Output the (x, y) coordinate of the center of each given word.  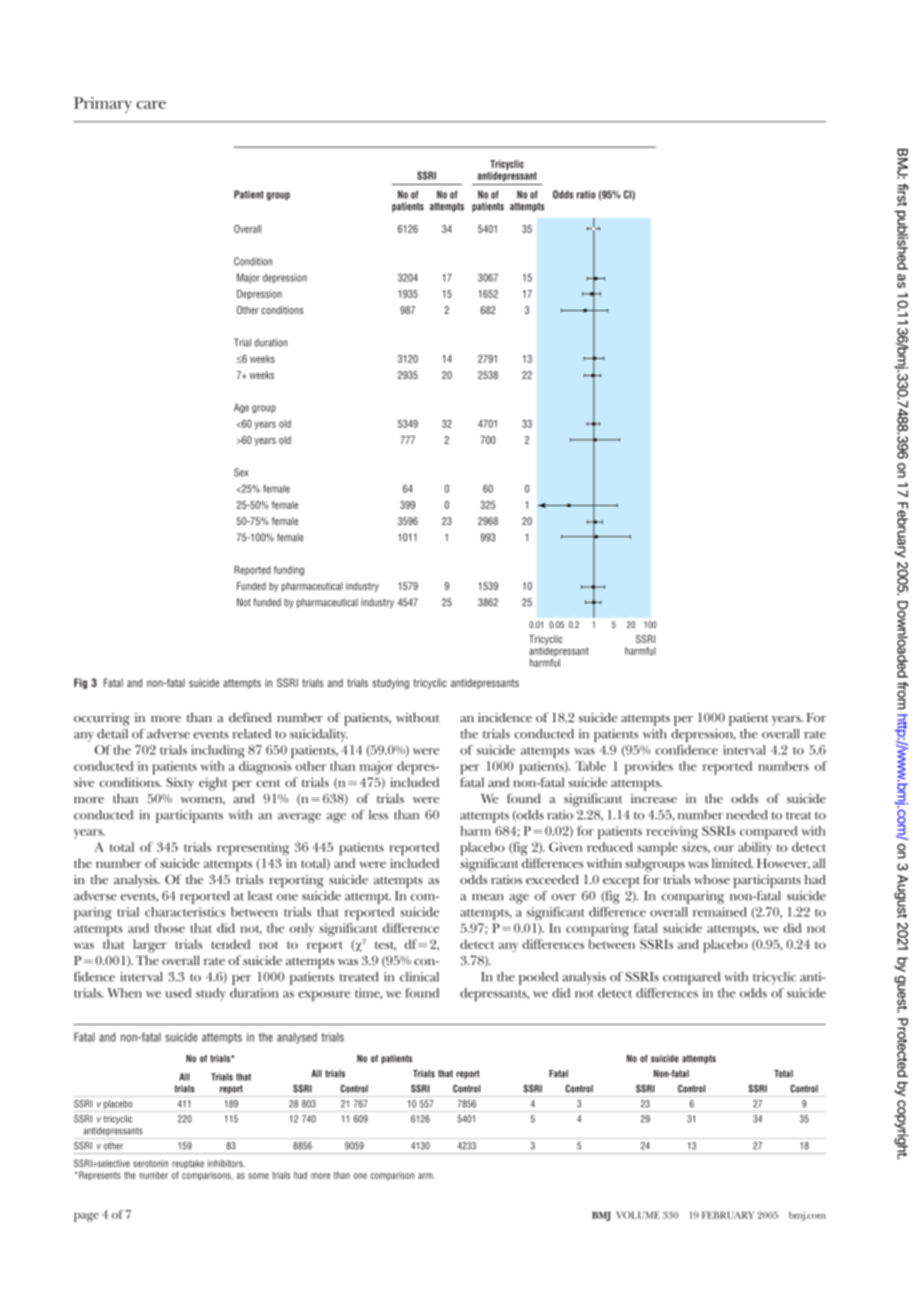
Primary (103, 105)
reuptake (188, 1164)
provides (649, 768)
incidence (505, 717)
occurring (102, 719)
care (151, 105)
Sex (241, 472)
